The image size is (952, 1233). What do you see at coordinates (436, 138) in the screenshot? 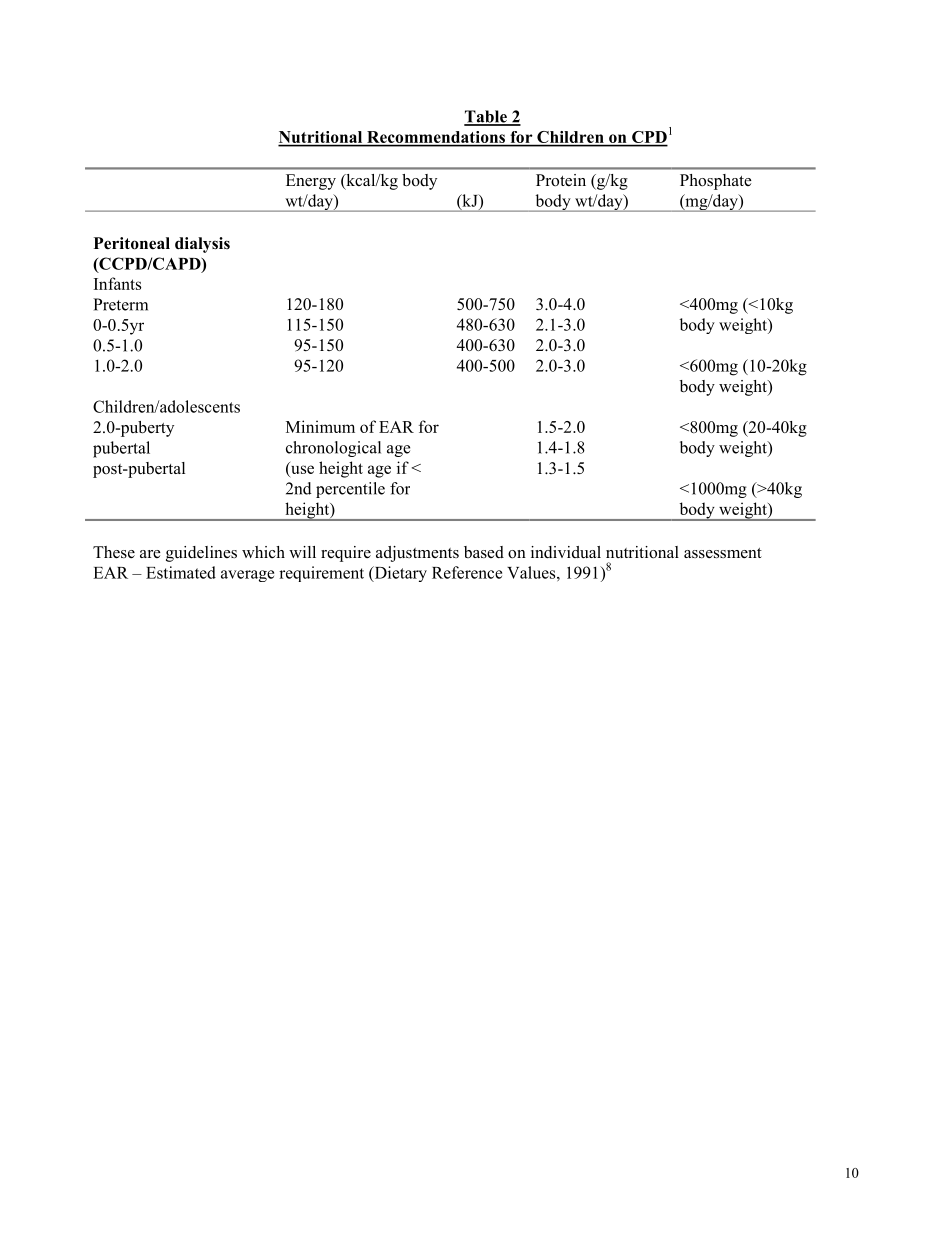
I see `Recommendations` at bounding box center [436, 138].
